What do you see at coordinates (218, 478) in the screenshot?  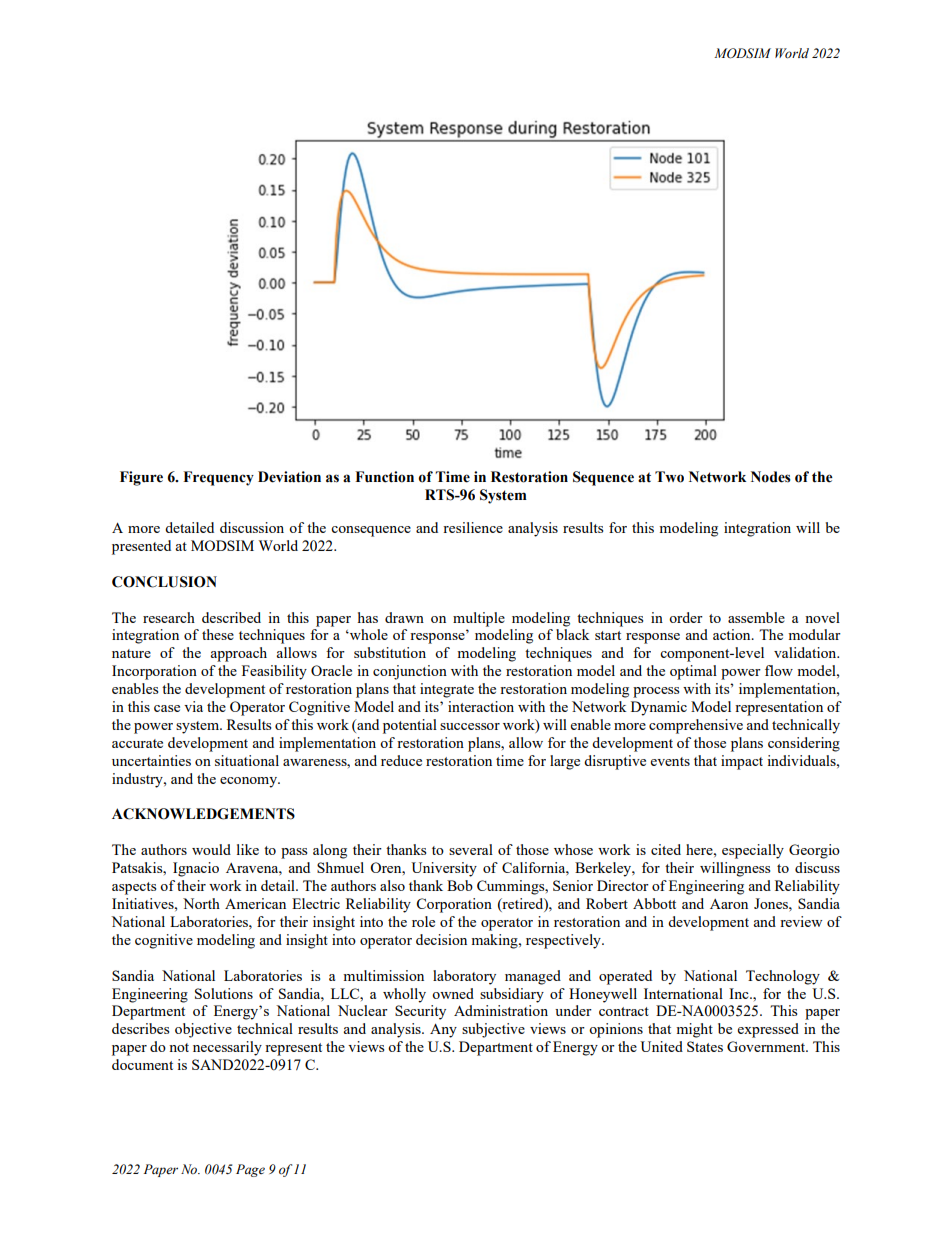 I see `Frequency` at bounding box center [218, 478].
